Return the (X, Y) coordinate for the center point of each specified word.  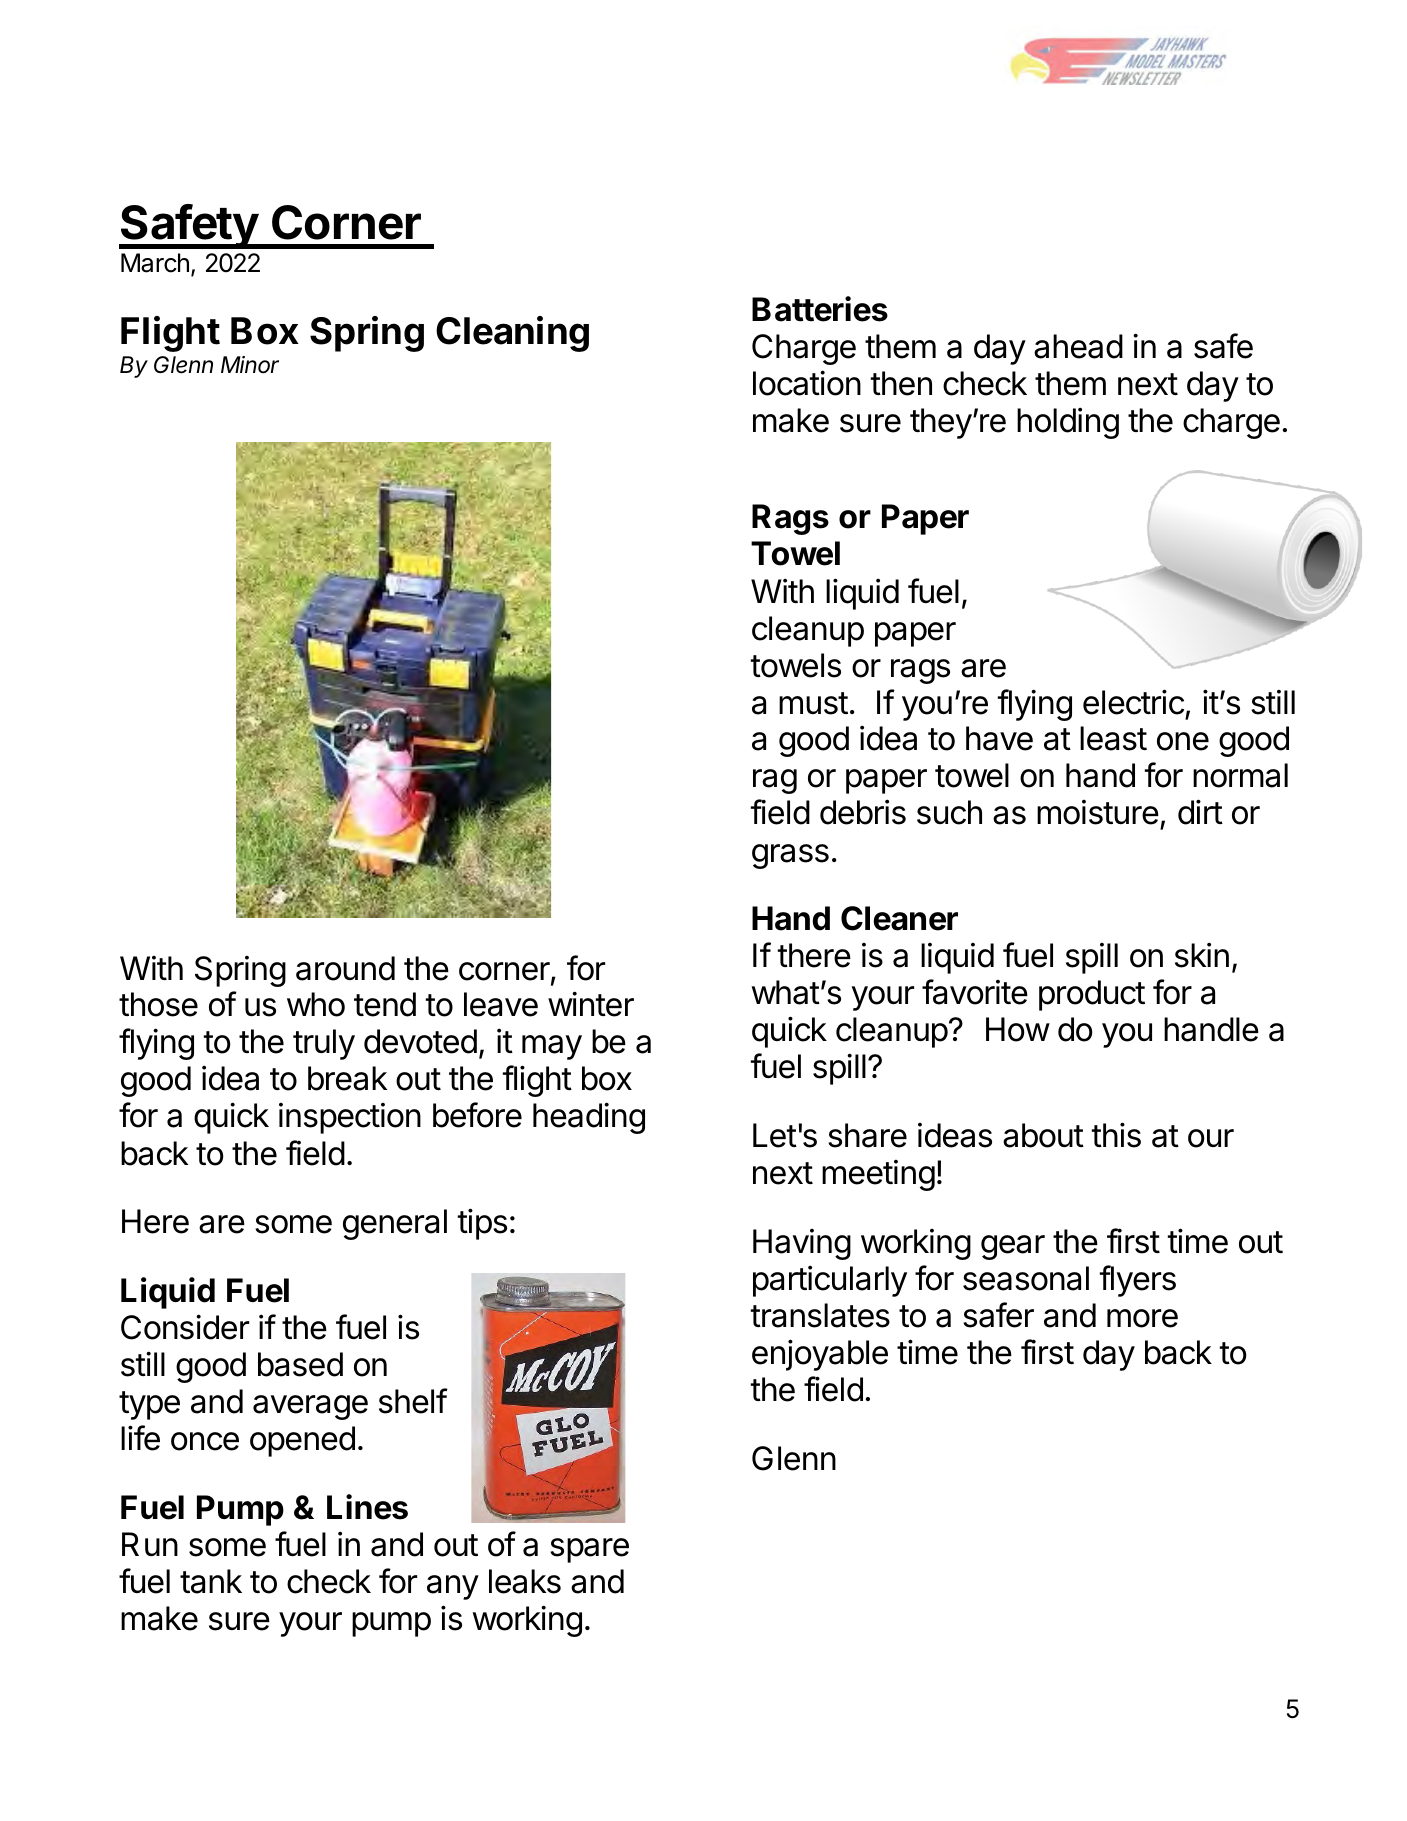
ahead (1078, 346)
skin (1202, 955)
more (1142, 1318)
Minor (250, 365)
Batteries (820, 309)
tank (211, 1581)
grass (790, 856)
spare (589, 1550)
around (345, 968)
